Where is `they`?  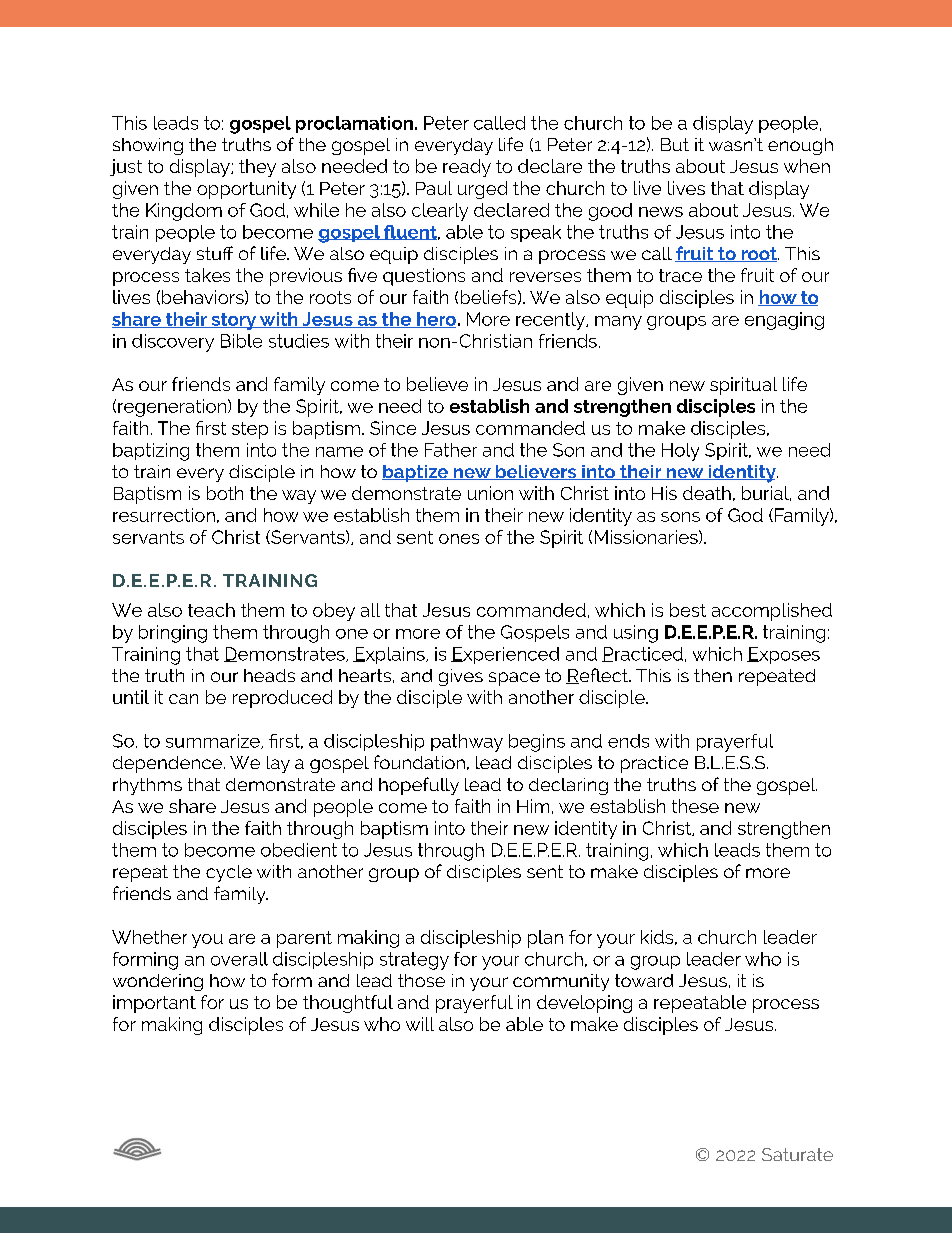
they is located at coordinates (257, 168).
